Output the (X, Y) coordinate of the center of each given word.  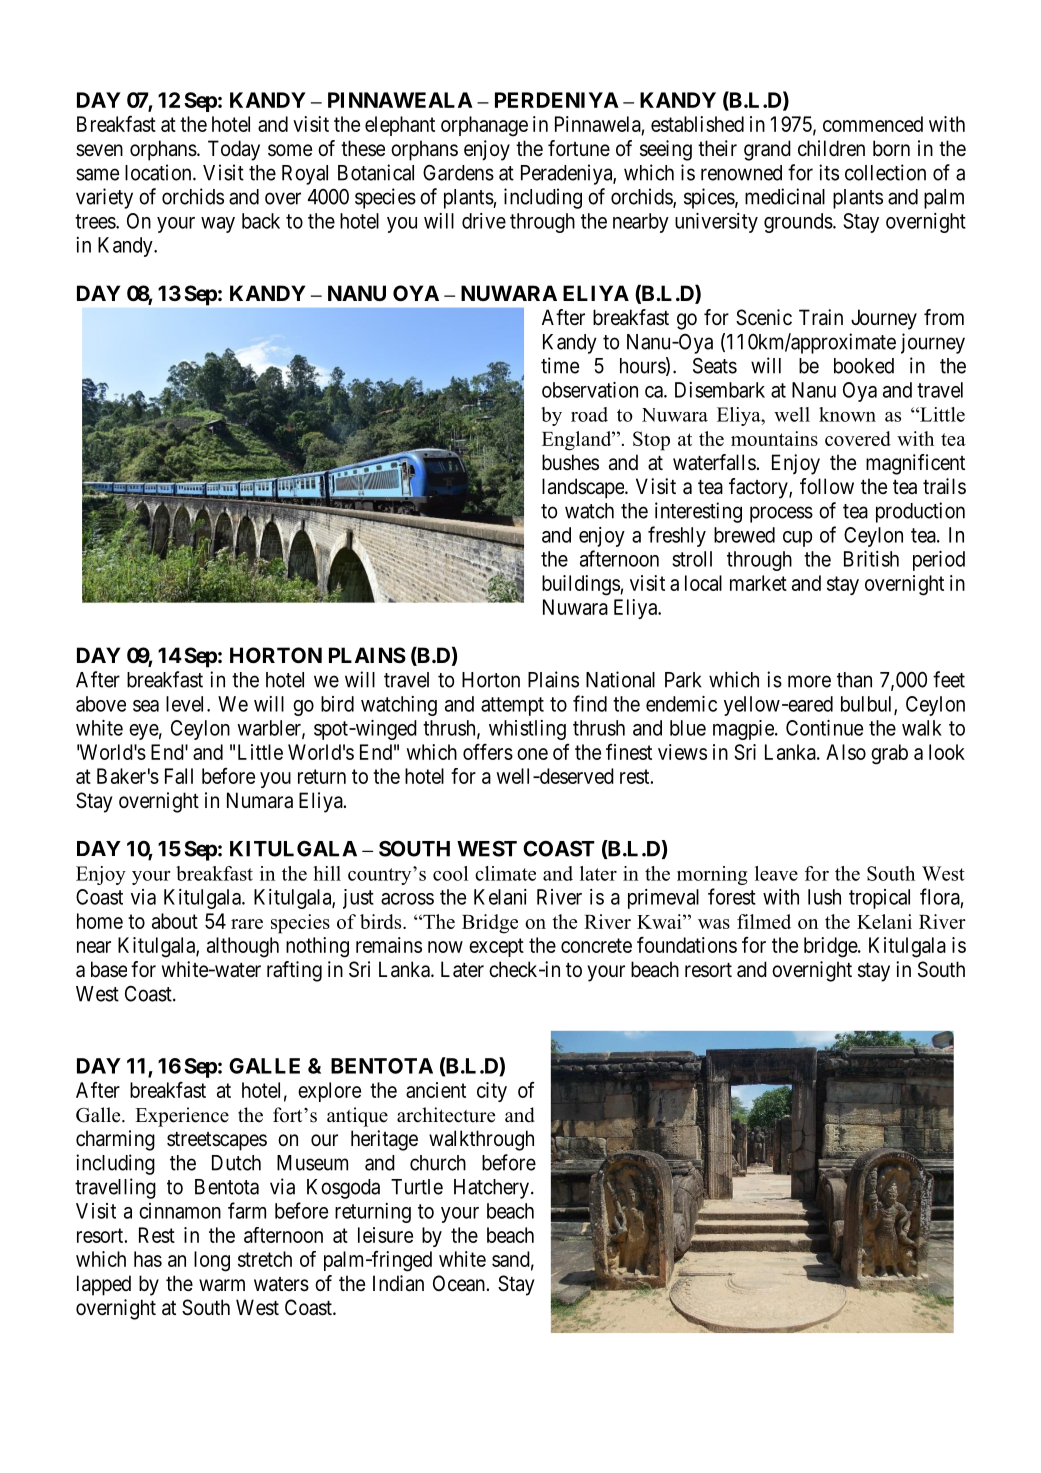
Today (234, 150)
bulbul (868, 705)
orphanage (484, 126)
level (187, 704)
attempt (512, 706)
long (212, 1261)
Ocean (459, 1283)
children (831, 148)
